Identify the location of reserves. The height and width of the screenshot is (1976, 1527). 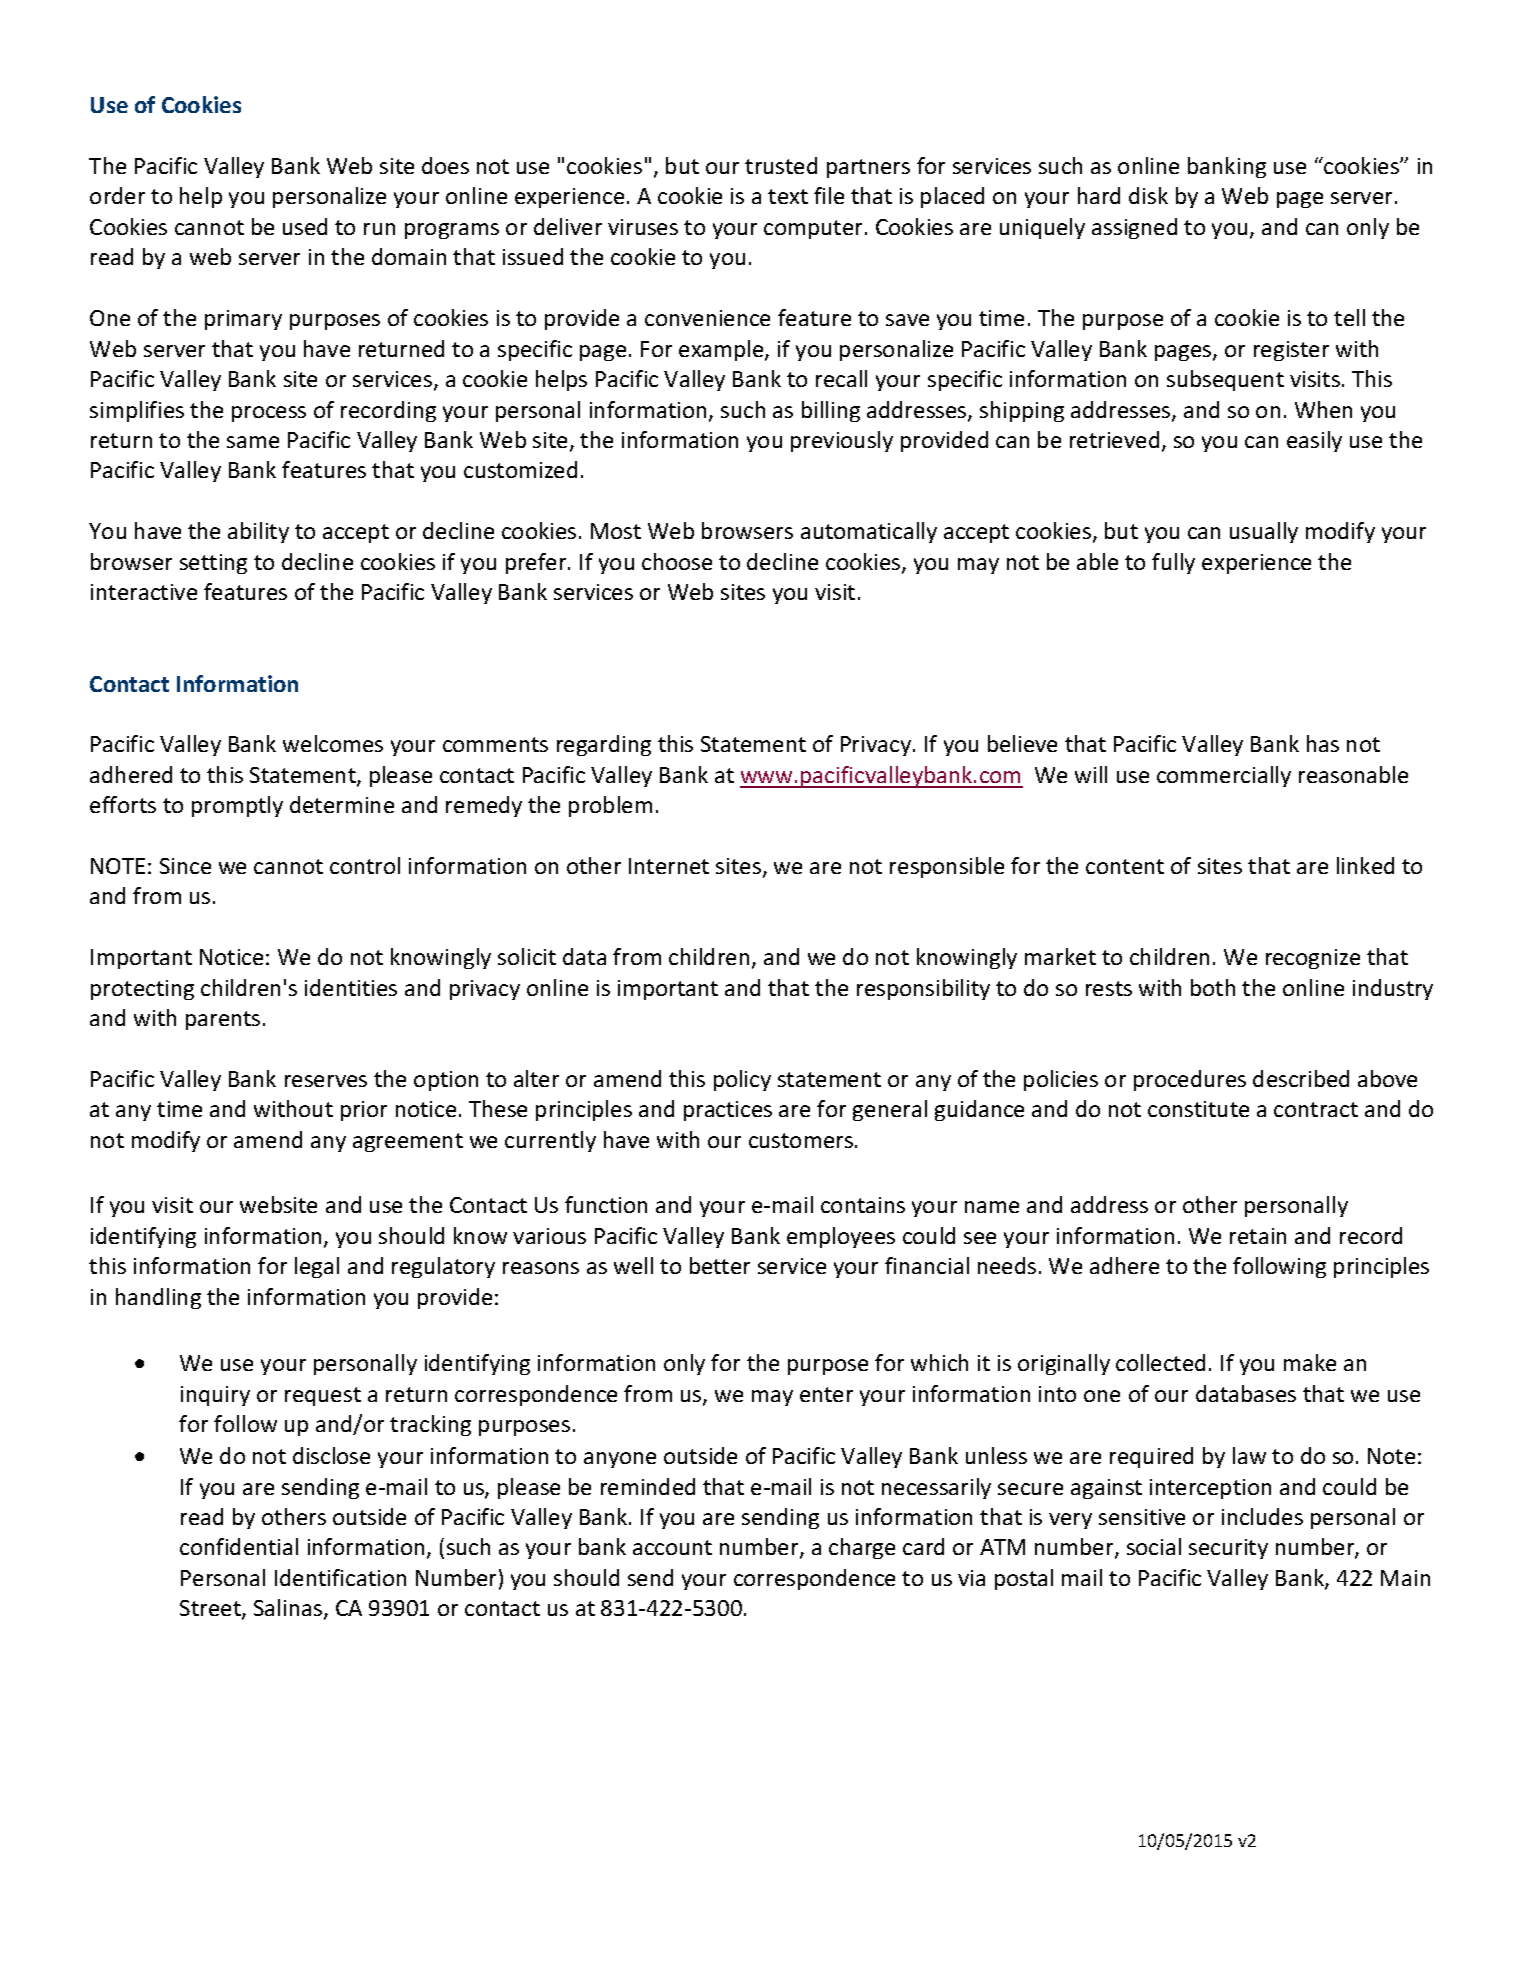
(326, 1081).
